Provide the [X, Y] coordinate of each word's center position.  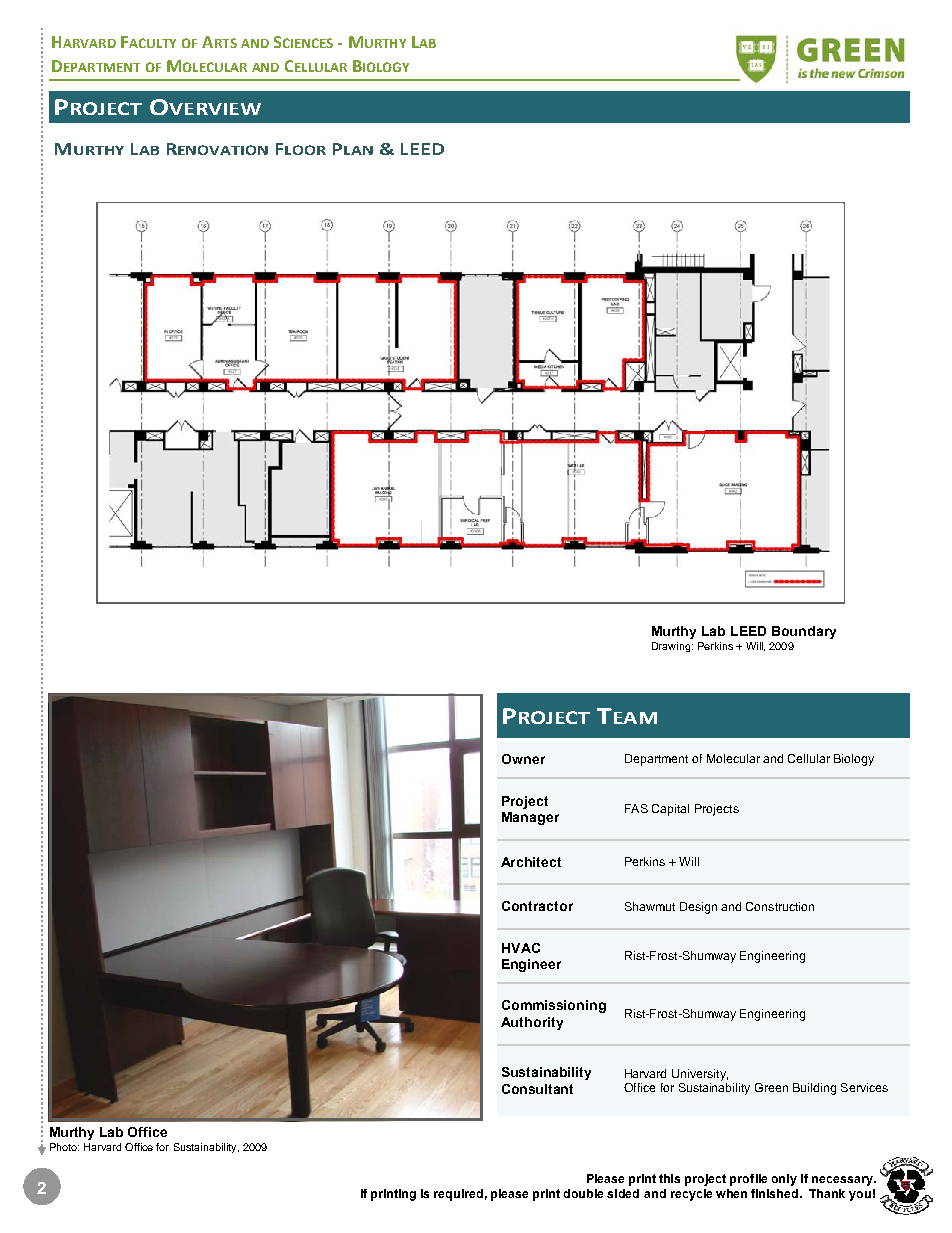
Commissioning [554, 1006]
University [700, 1075]
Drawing [672, 647]
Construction [780, 906]
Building [814, 1089]
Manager [530, 818]
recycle [691, 1195]
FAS [636, 808]
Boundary [804, 632]
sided [623, 1193]
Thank [827, 1193]
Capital [670, 810]
